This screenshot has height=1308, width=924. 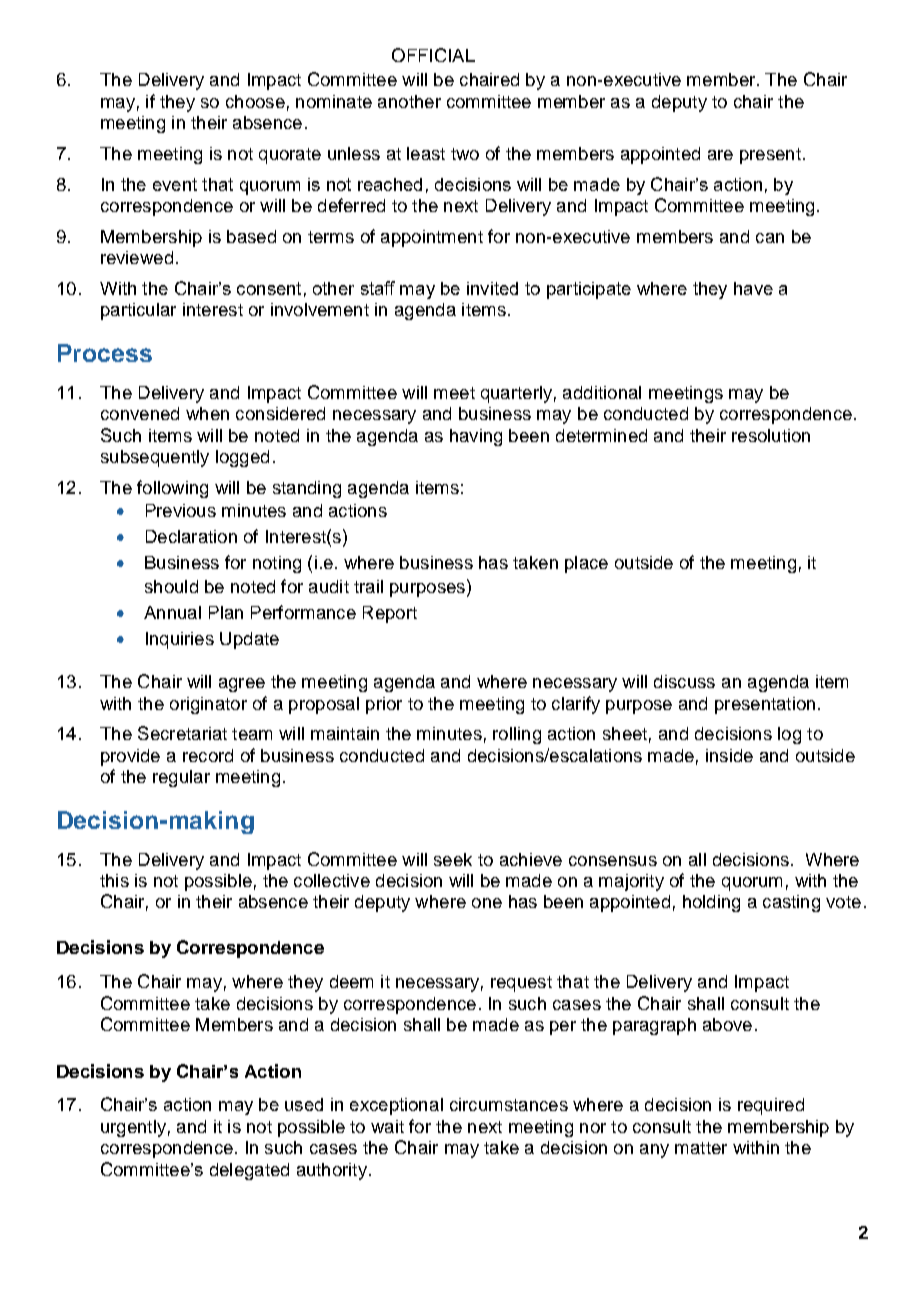 What do you see at coordinates (255, 101) in the screenshot?
I see `choose` at bounding box center [255, 101].
